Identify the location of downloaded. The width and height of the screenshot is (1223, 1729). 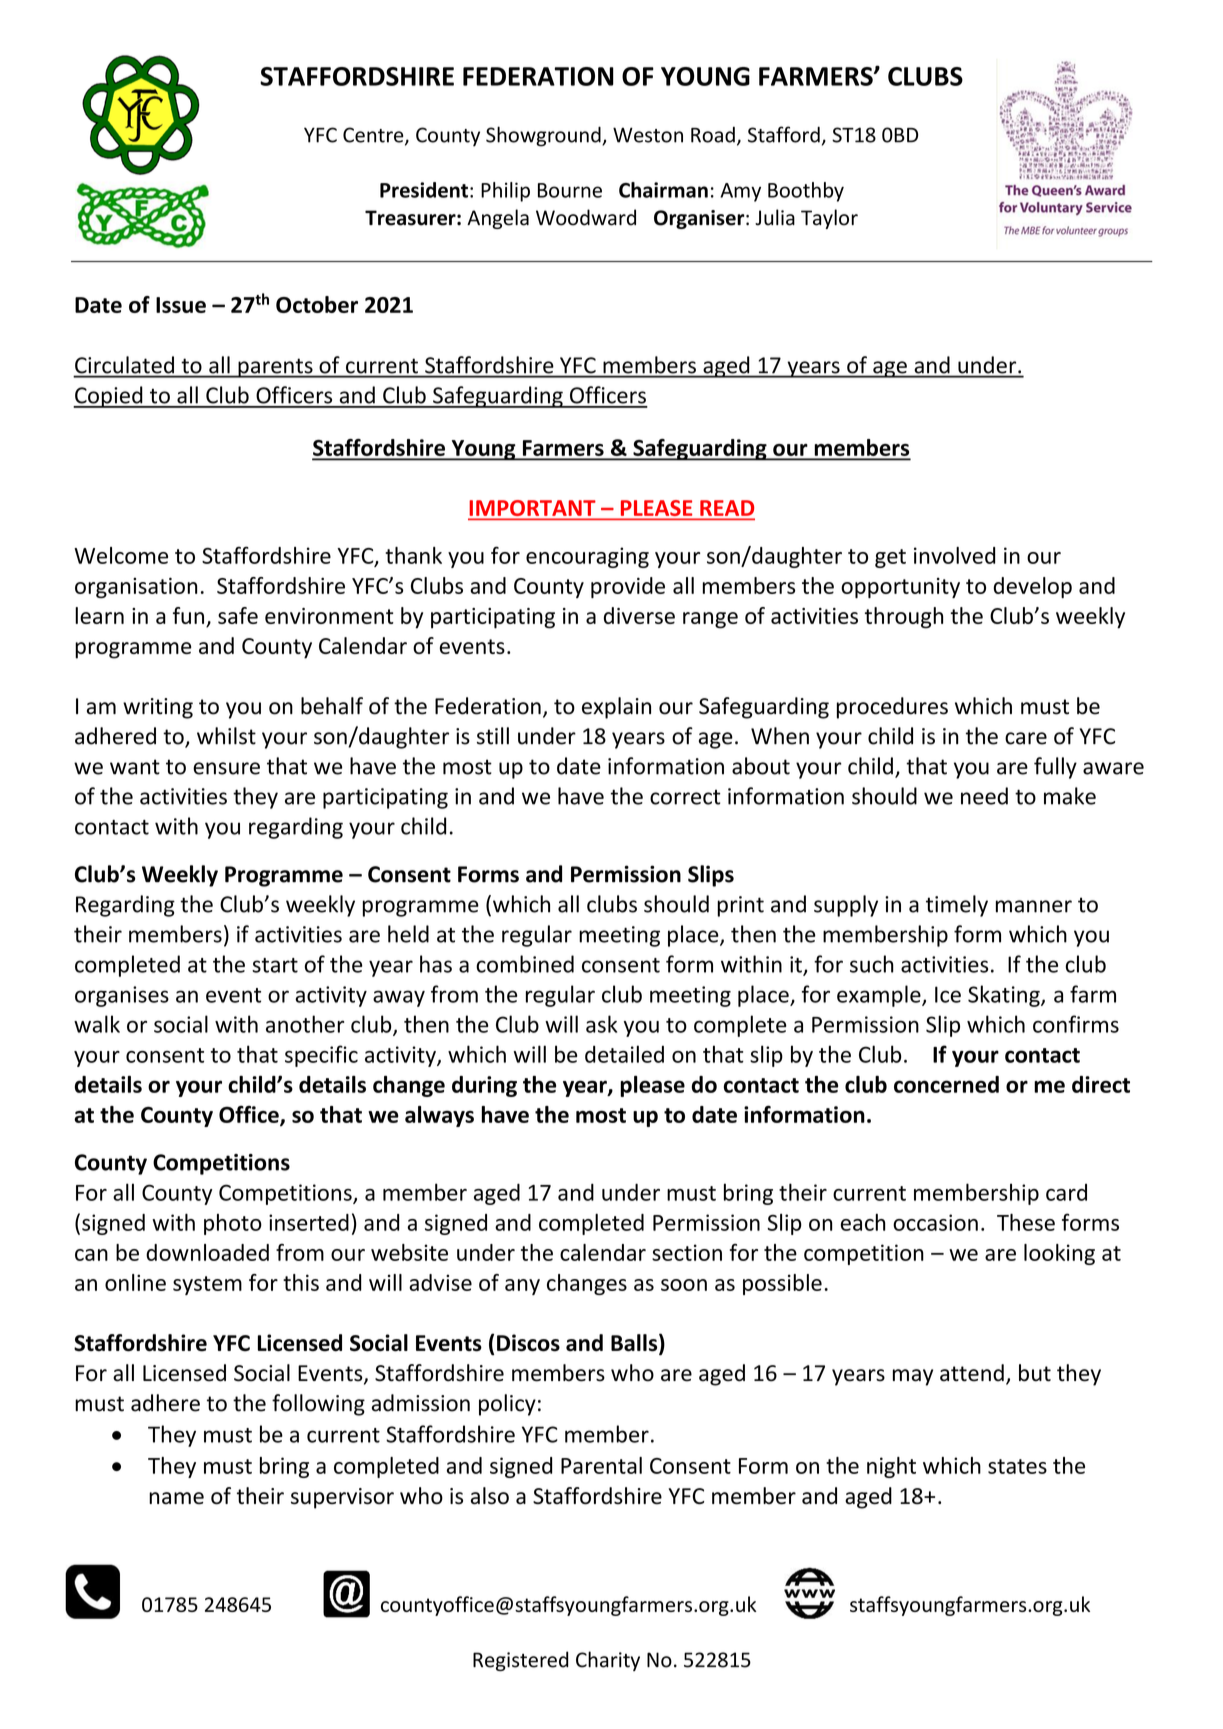
(207, 1252).
